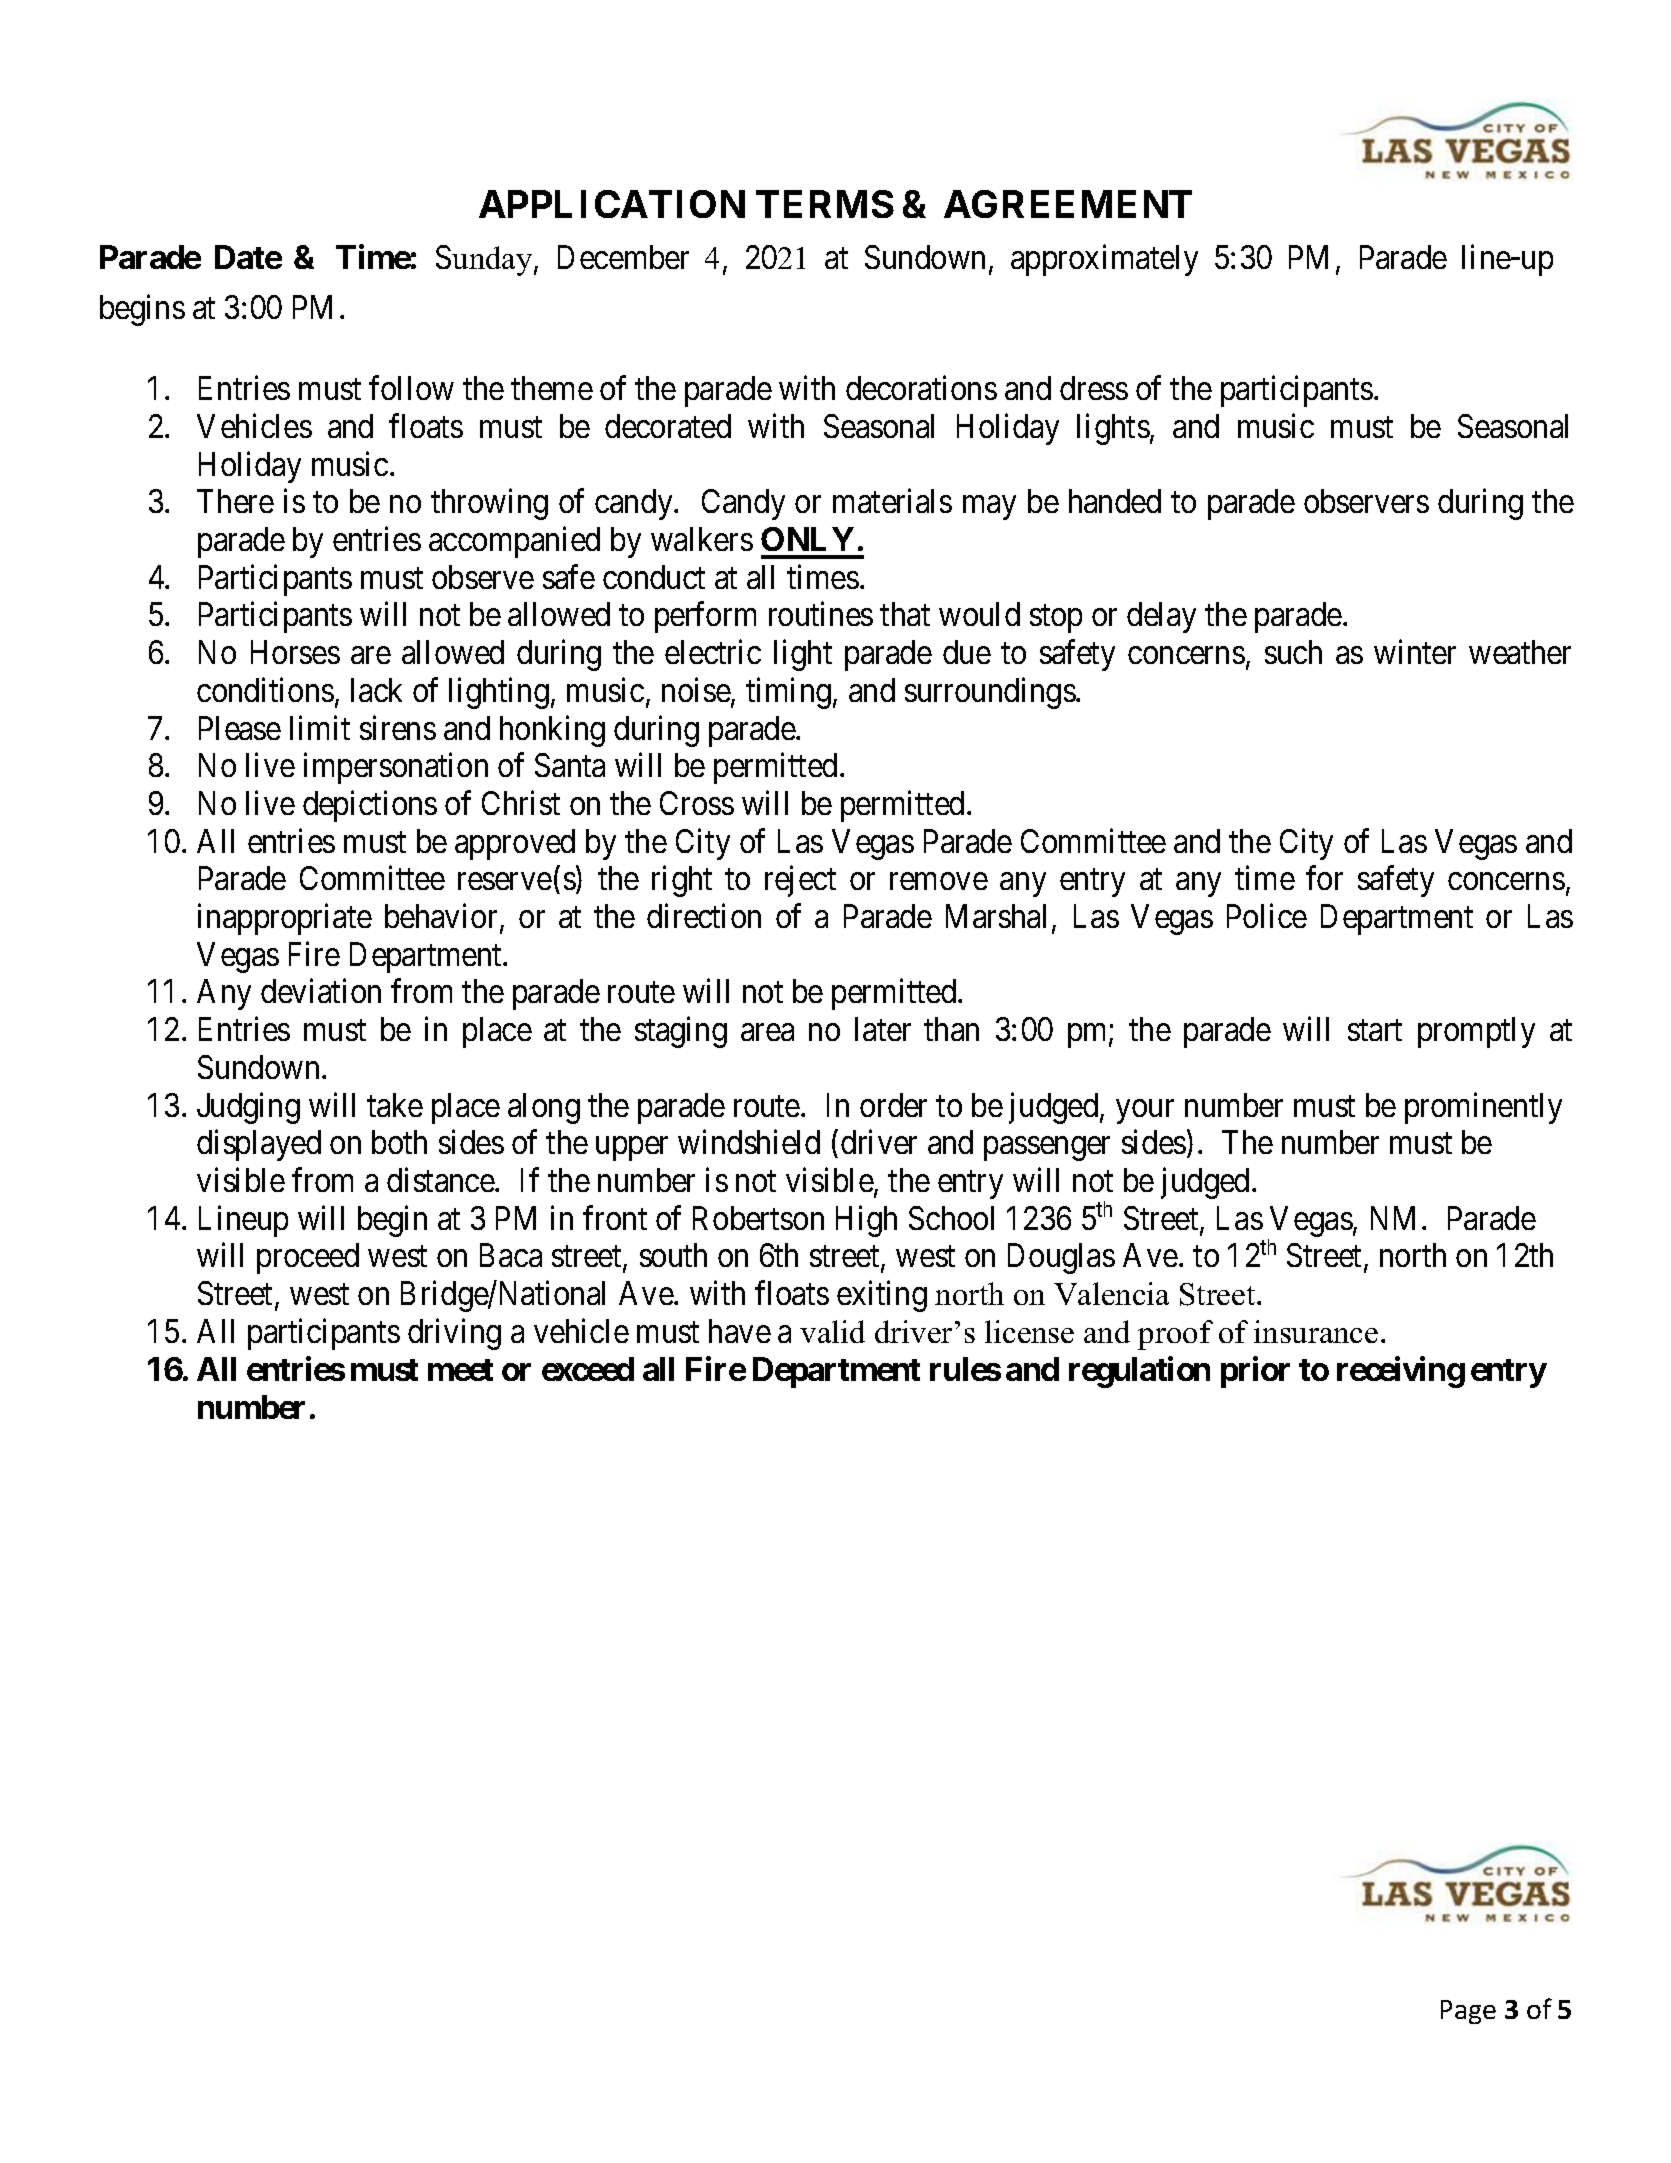  Describe the element at coordinates (588, 1369) in the screenshot. I see `exceed` at that location.
